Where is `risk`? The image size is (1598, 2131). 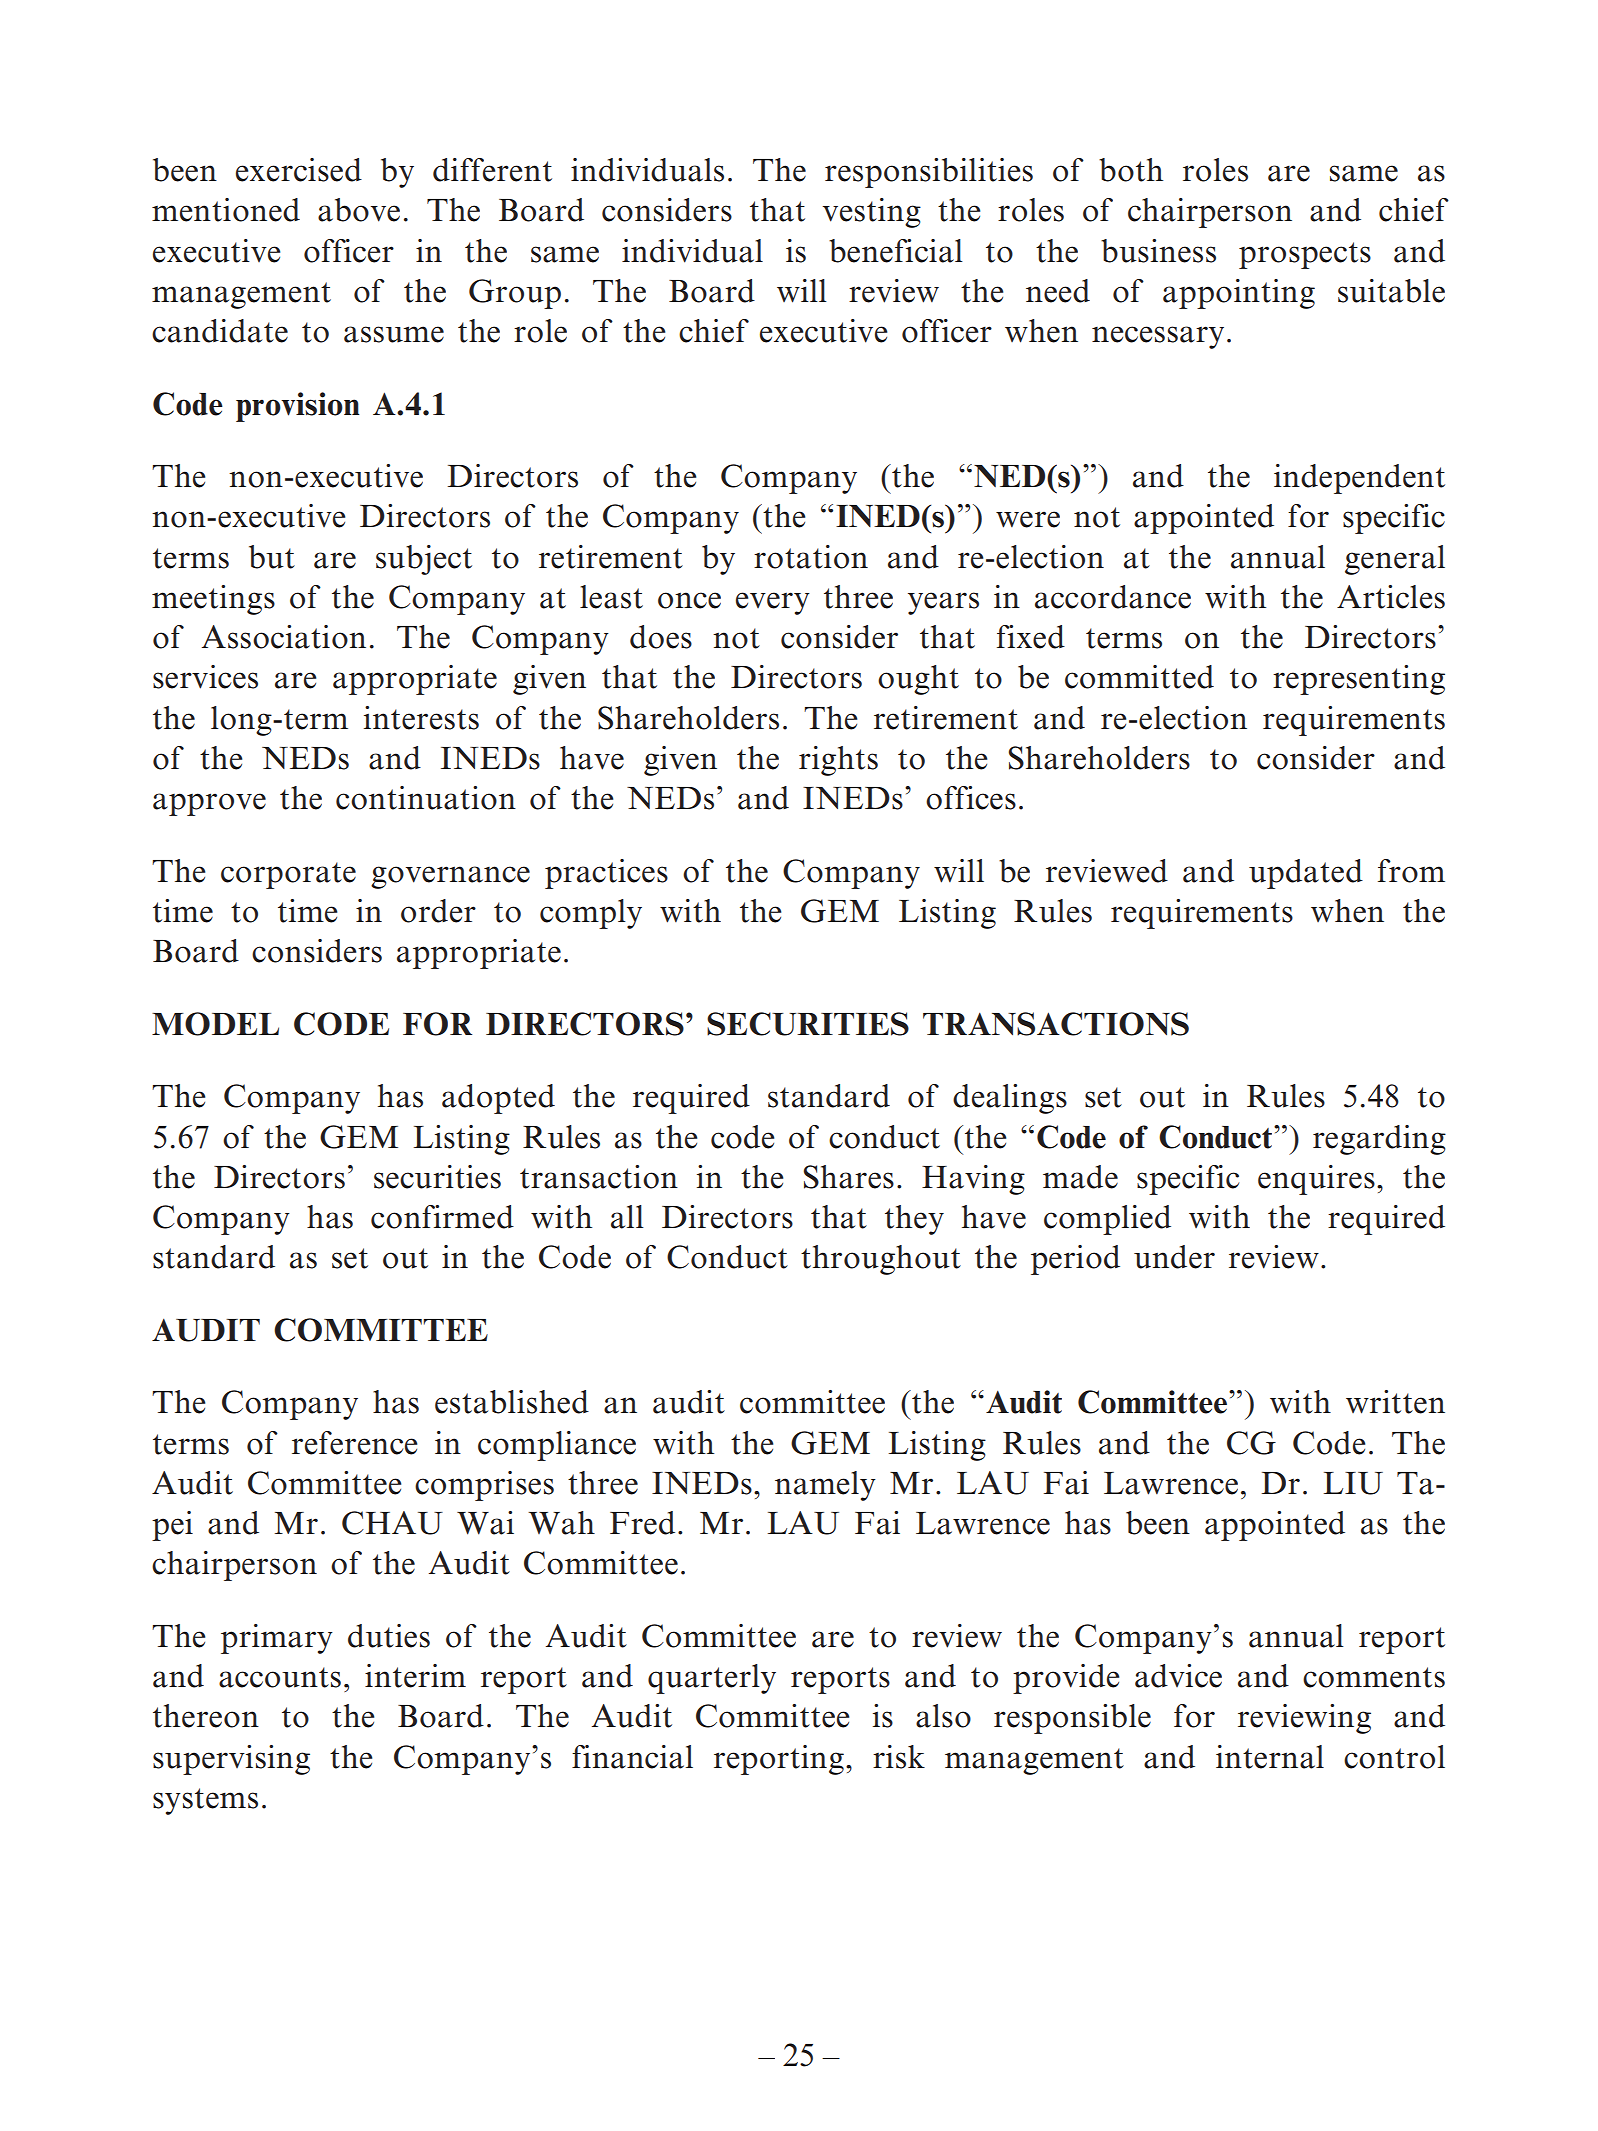
risk is located at coordinates (899, 1757).
